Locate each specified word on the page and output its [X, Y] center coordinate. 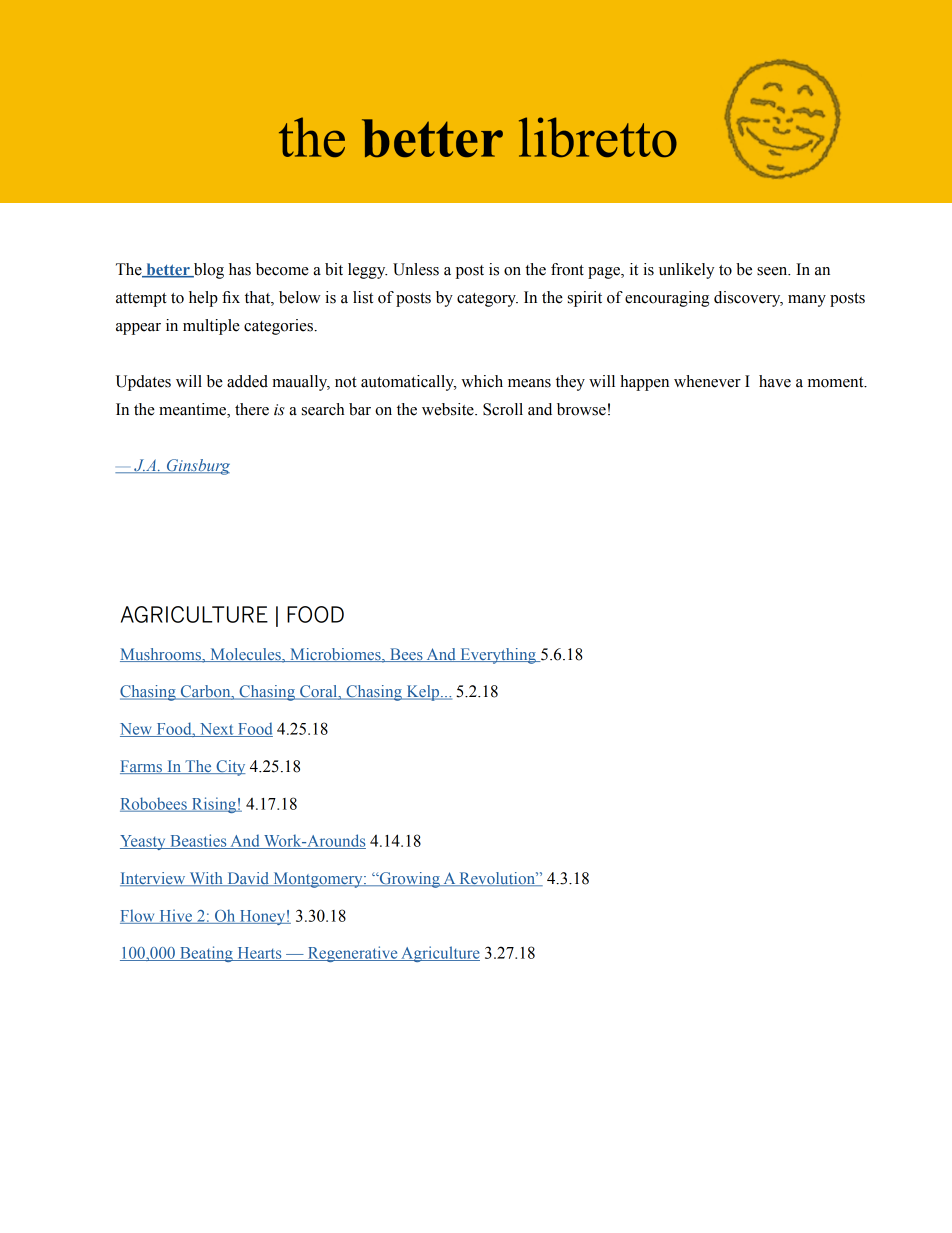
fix [231, 297]
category [487, 300]
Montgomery [318, 880]
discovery [748, 299]
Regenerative [352, 954]
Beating [206, 954]
